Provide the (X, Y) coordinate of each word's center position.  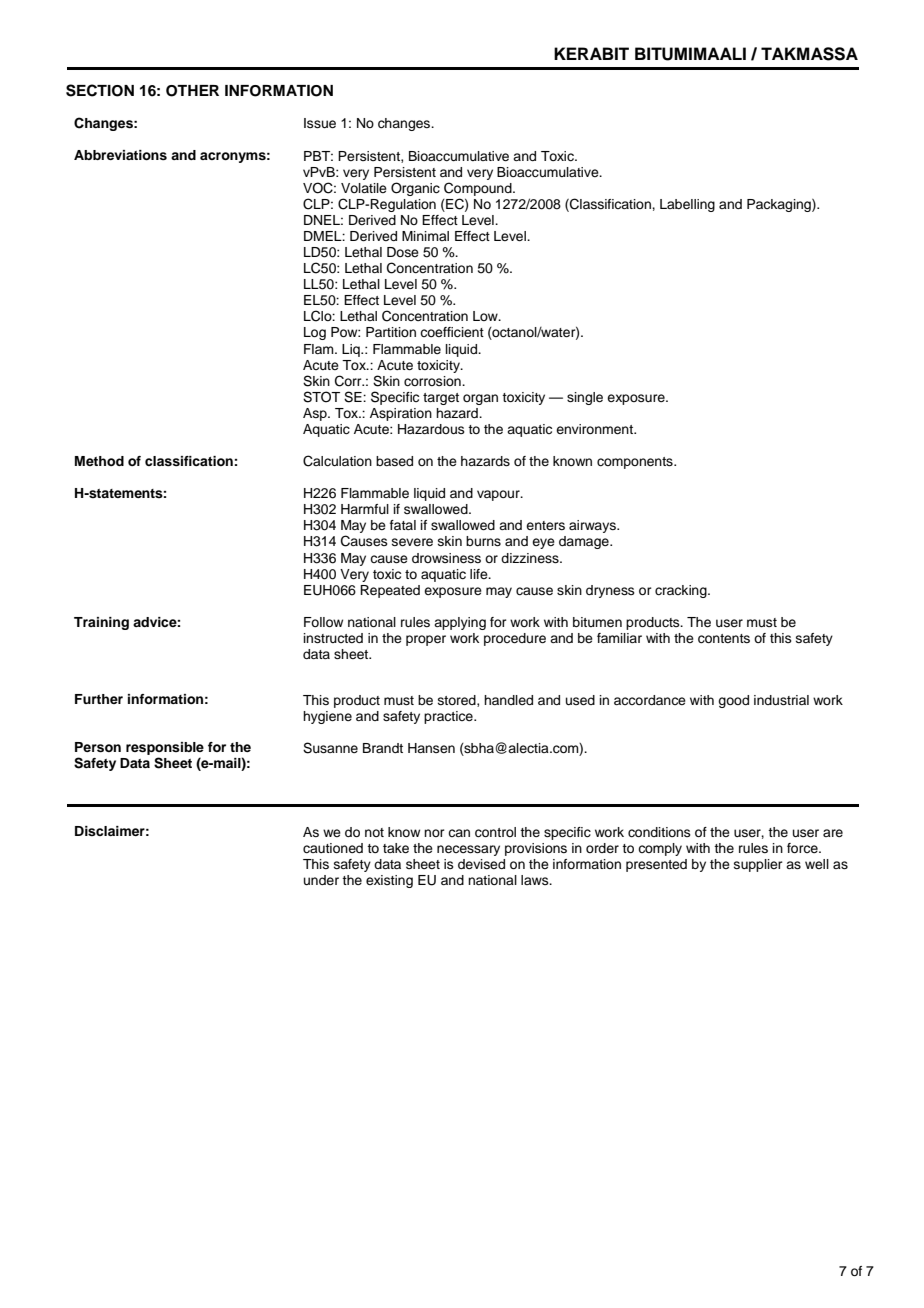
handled (508, 700)
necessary (468, 850)
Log (315, 333)
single (585, 398)
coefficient (452, 332)
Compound (479, 189)
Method (99, 461)
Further (99, 699)
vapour (499, 495)
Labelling (687, 205)
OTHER (192, 91)
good (733, 701)
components (636, 463)
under (321, 880)
